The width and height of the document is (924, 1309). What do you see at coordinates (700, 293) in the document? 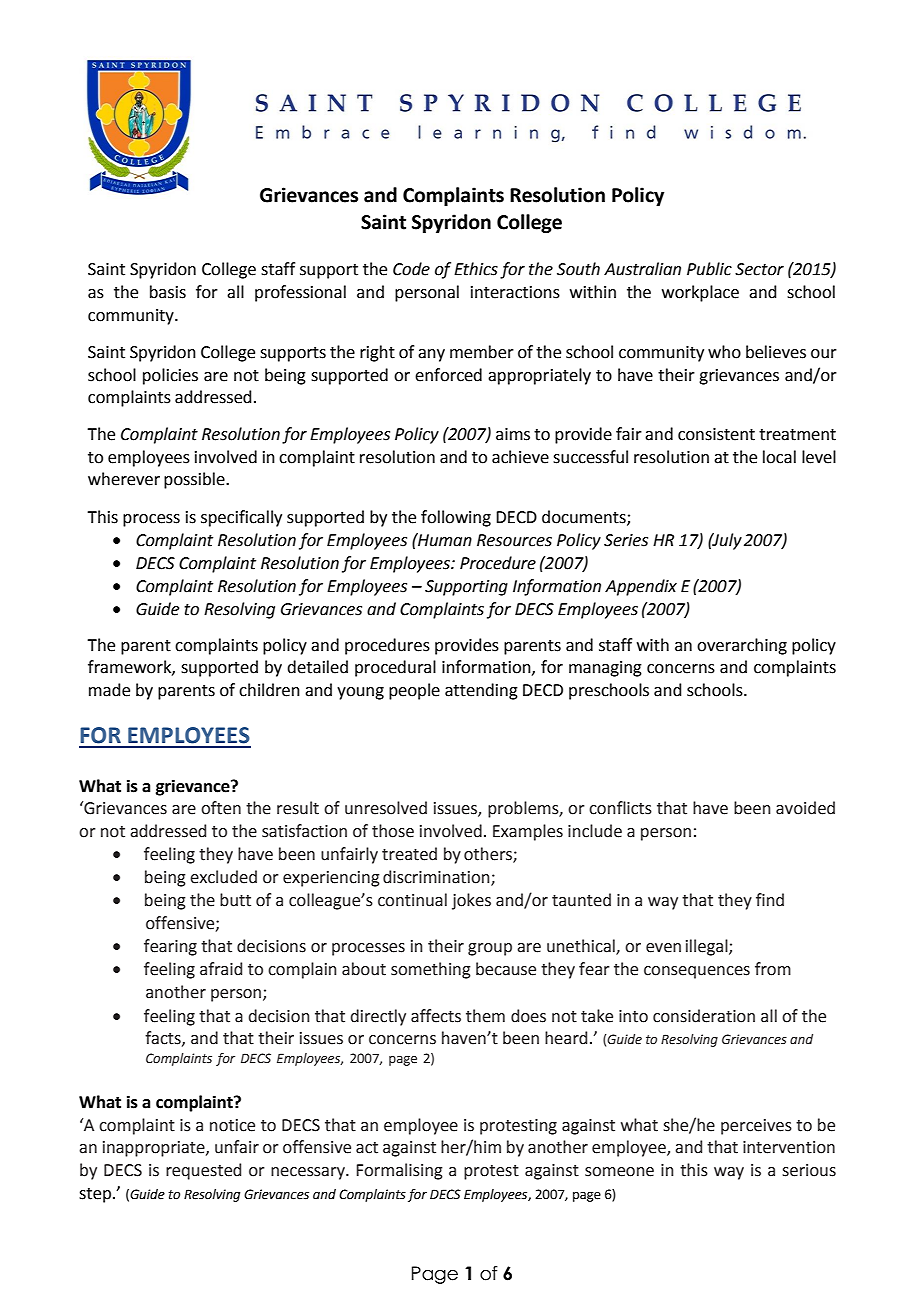
I see `workplace` at bounding box center [700, 293].
